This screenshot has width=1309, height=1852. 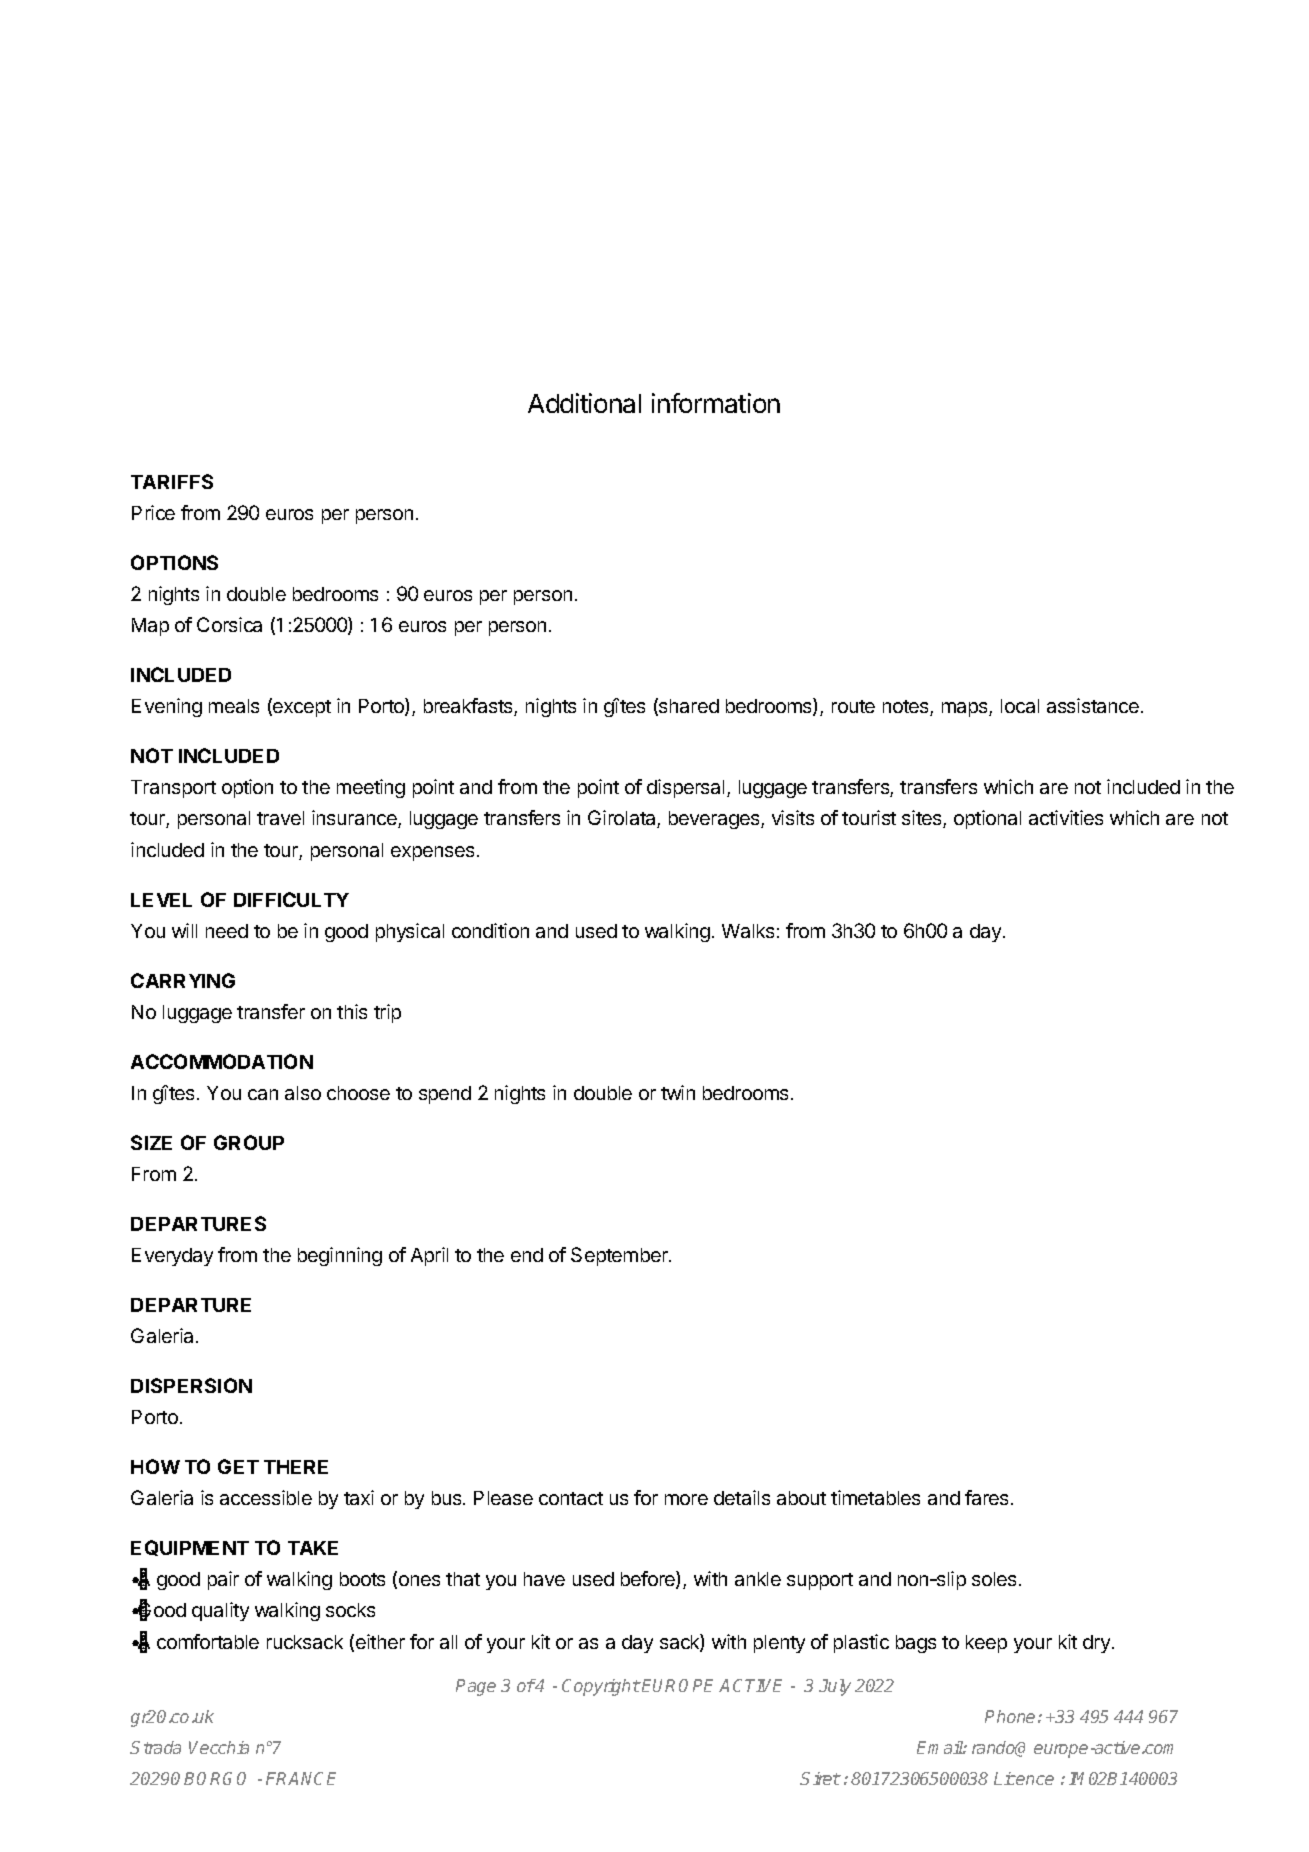 I want to click on Licence, so click(x=1024, y=1778).
